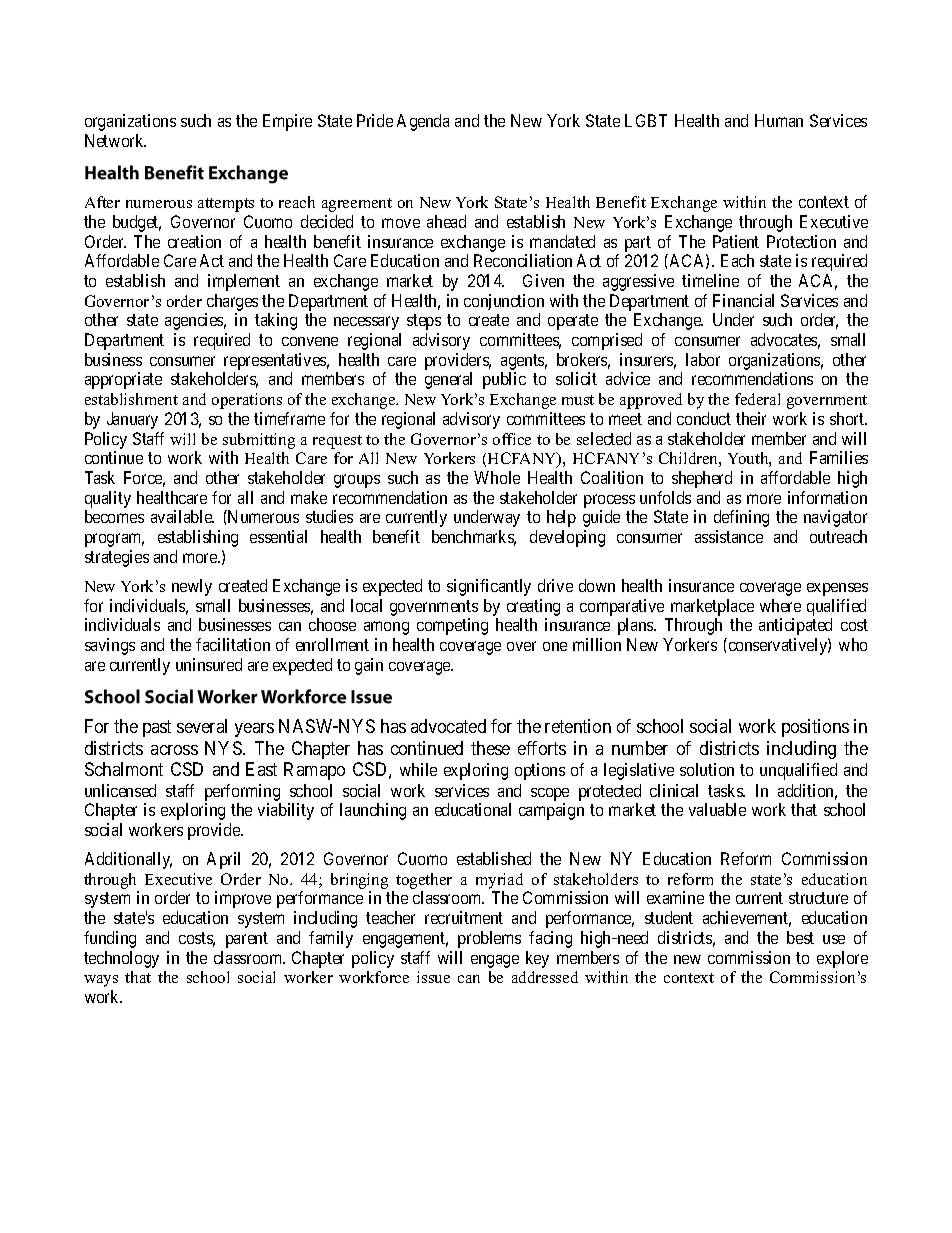  I want to click on Agenda, so click(423, 122).
